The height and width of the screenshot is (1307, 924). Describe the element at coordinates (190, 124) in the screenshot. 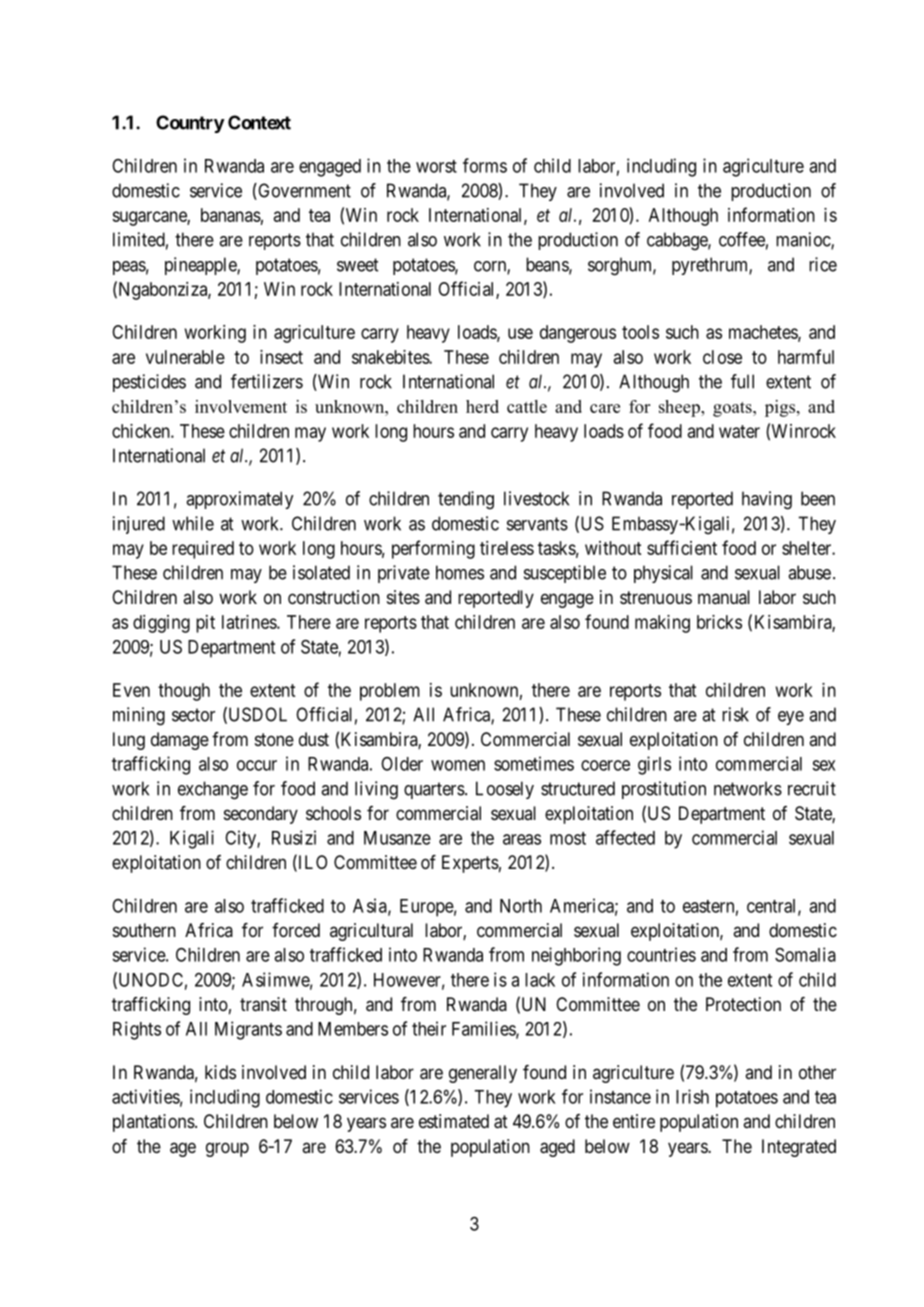

I see `Country` at that location.
